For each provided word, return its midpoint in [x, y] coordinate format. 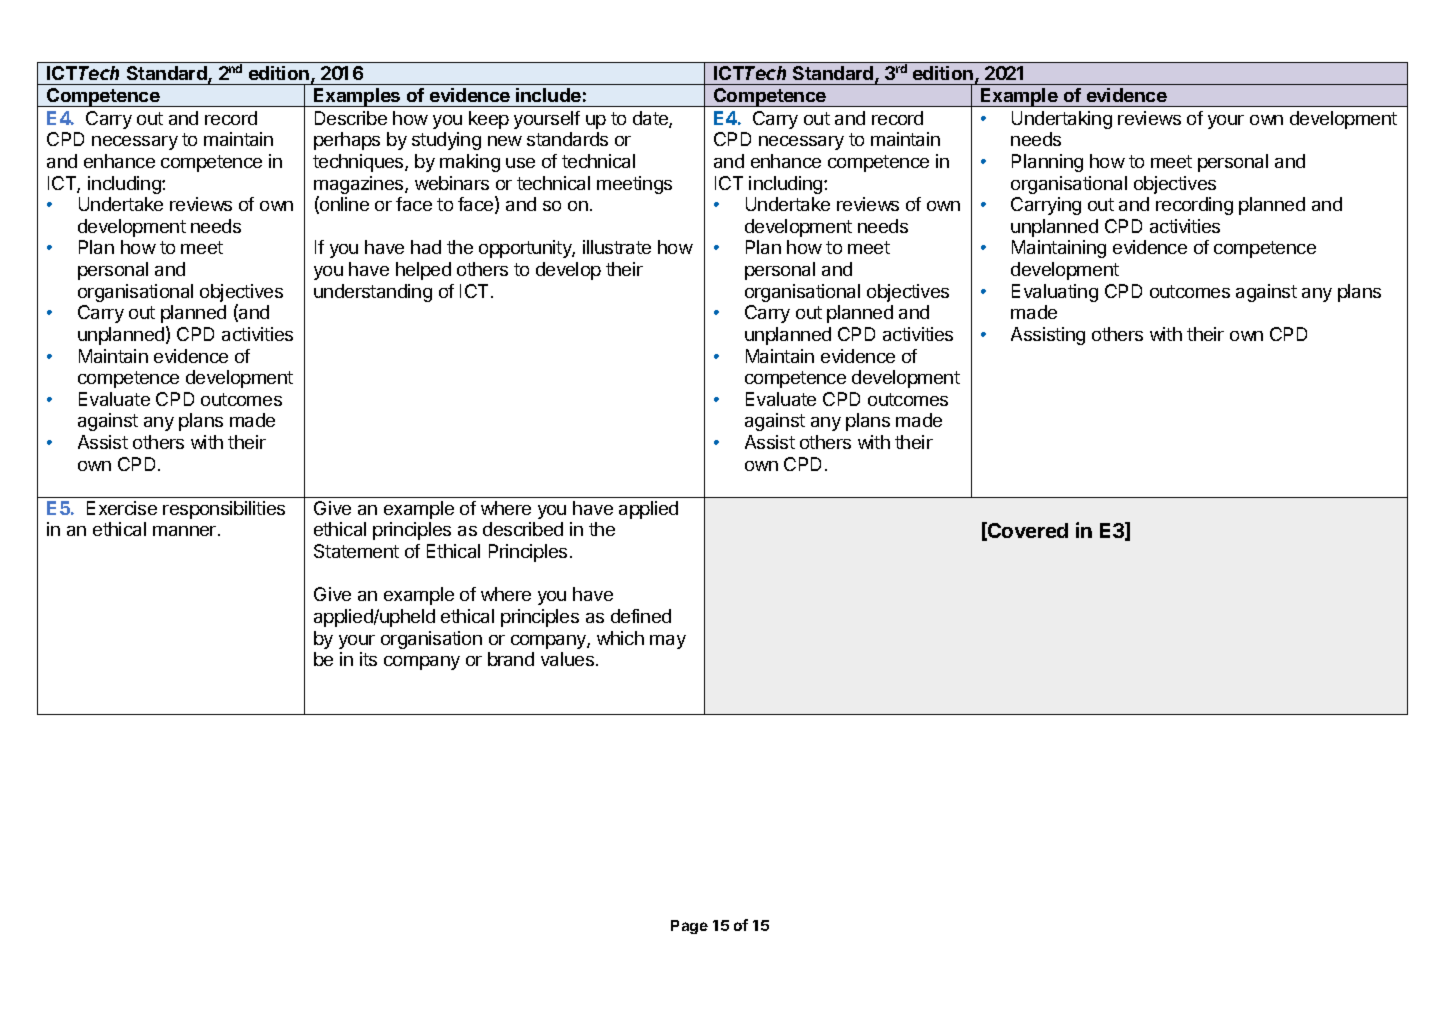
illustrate [617, 247]
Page [689, 927]
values [567, 659]
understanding [373, 293]
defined [641, 616]
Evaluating [1055, 293]
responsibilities [224, 510]
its [368, 659]
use [520, 163]
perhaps [347, 141]
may [668, 642]
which [620, 638]
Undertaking [1062, 120]
